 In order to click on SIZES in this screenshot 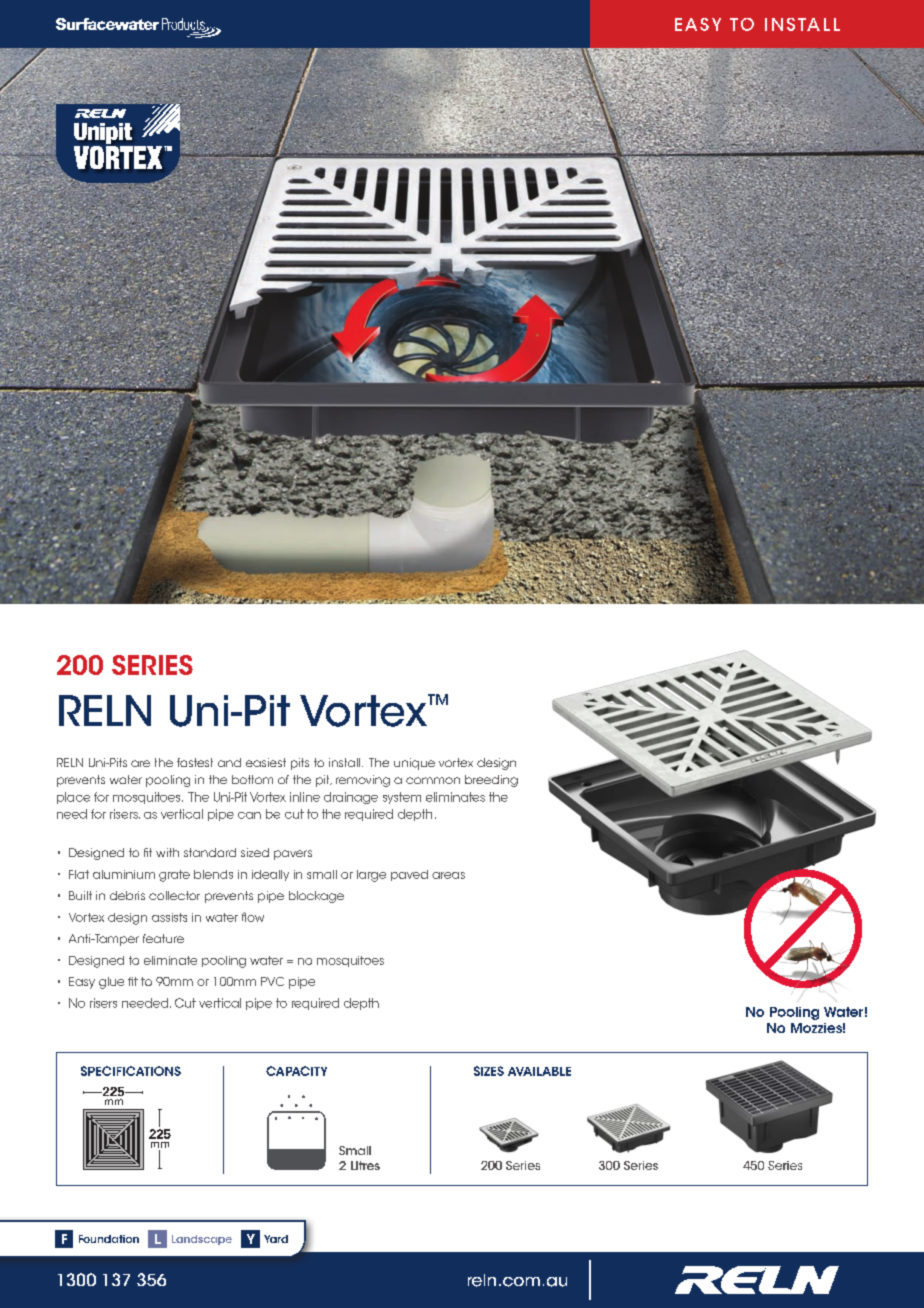, I will do `click(489, 1071)`.
